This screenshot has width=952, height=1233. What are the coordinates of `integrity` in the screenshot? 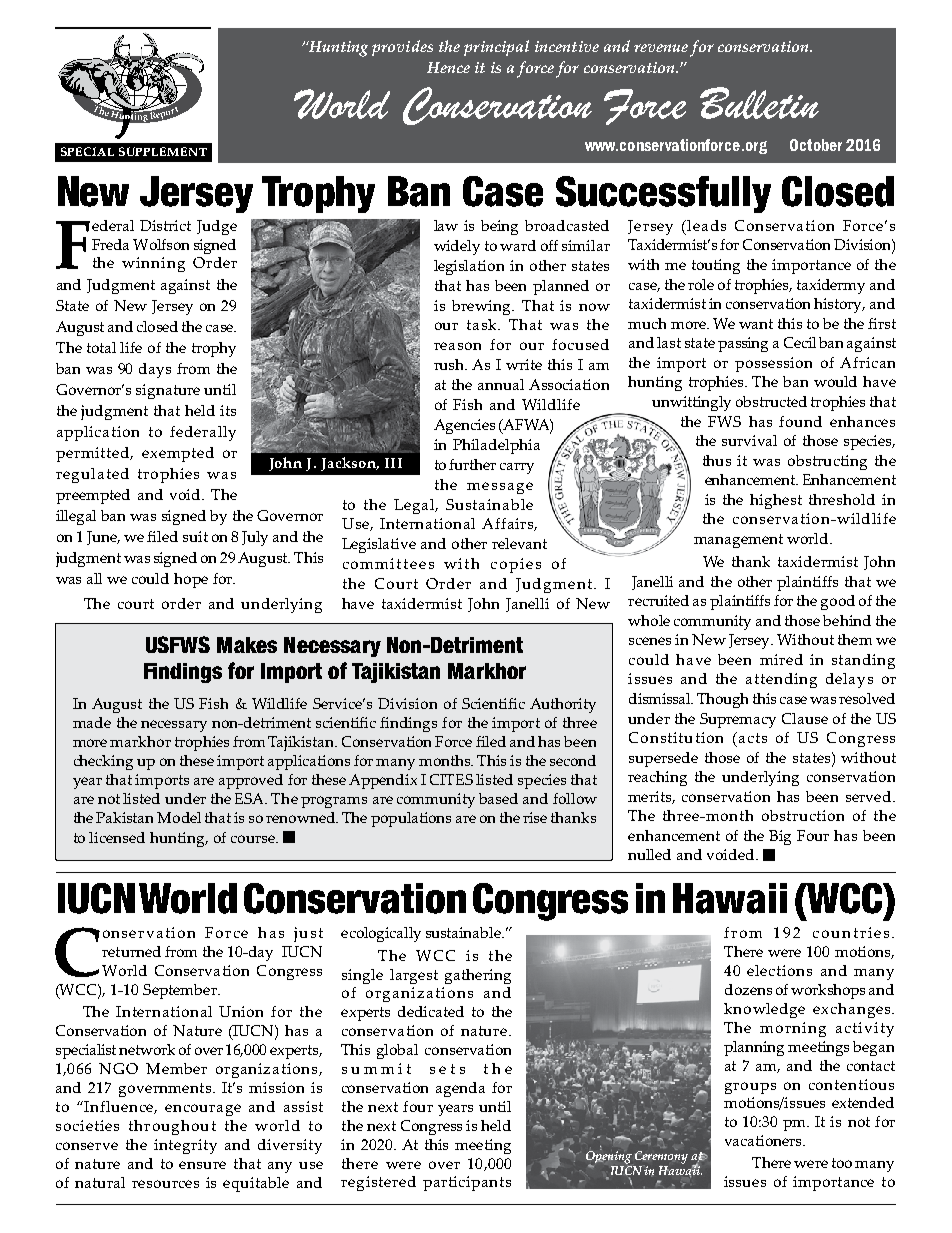 It's located at (185, 1146).
